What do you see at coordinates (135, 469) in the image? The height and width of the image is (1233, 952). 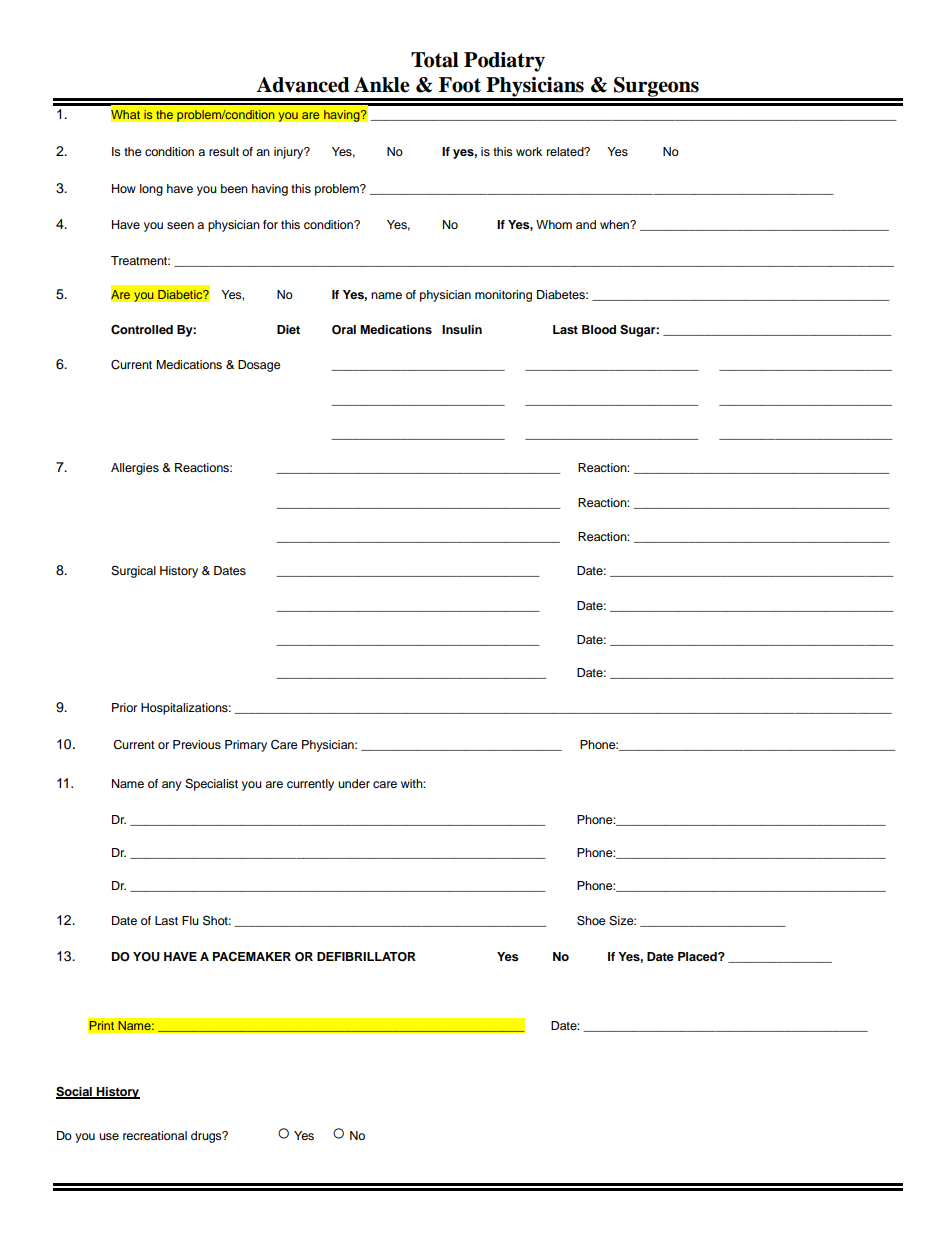 I see `Allergies` at bounding box center [135, 469].
